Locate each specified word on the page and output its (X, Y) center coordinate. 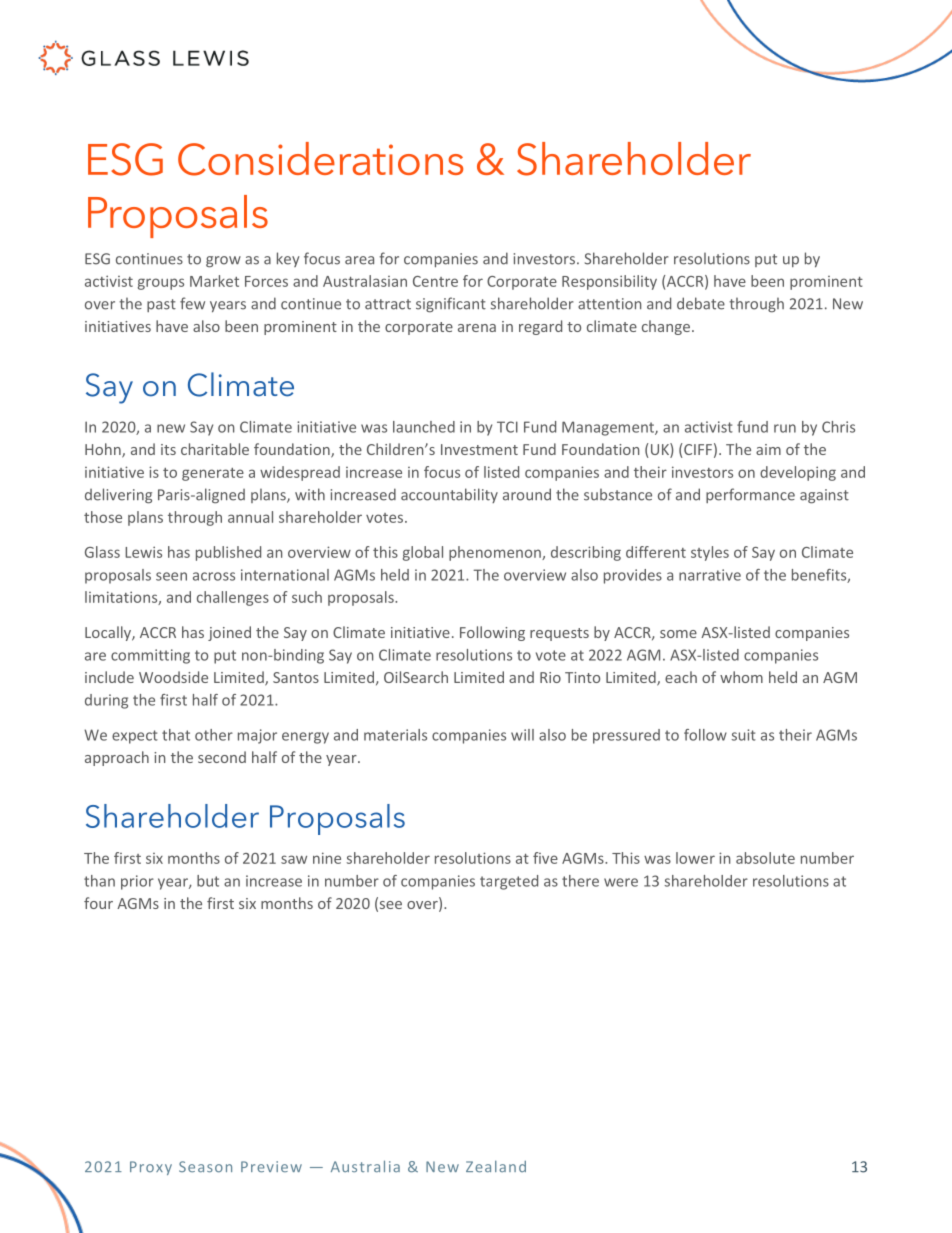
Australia (365, 1166)
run (785, 428)
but (208, 881)
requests (559, 634)
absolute (765, 858)
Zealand (496, 1166)
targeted (509, 882)
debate (701, 303)
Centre (435, 281)
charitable (215, 449)
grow (223, 262)
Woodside (173, 677)
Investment (479, 449)
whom (741, 677)
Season (205, 1167)
